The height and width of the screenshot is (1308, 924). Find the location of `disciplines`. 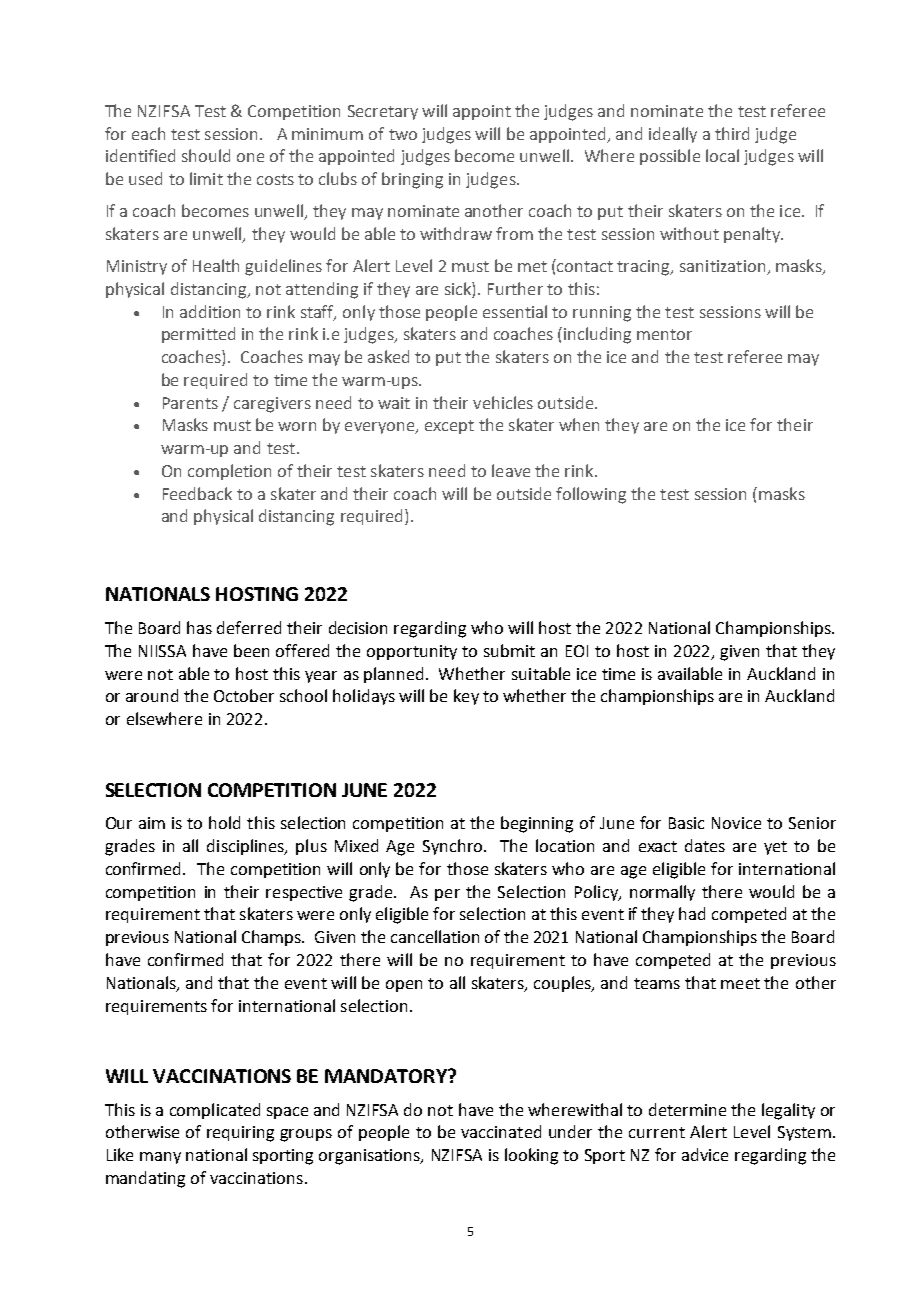

disciplines is located at coordinates (246, 847).
